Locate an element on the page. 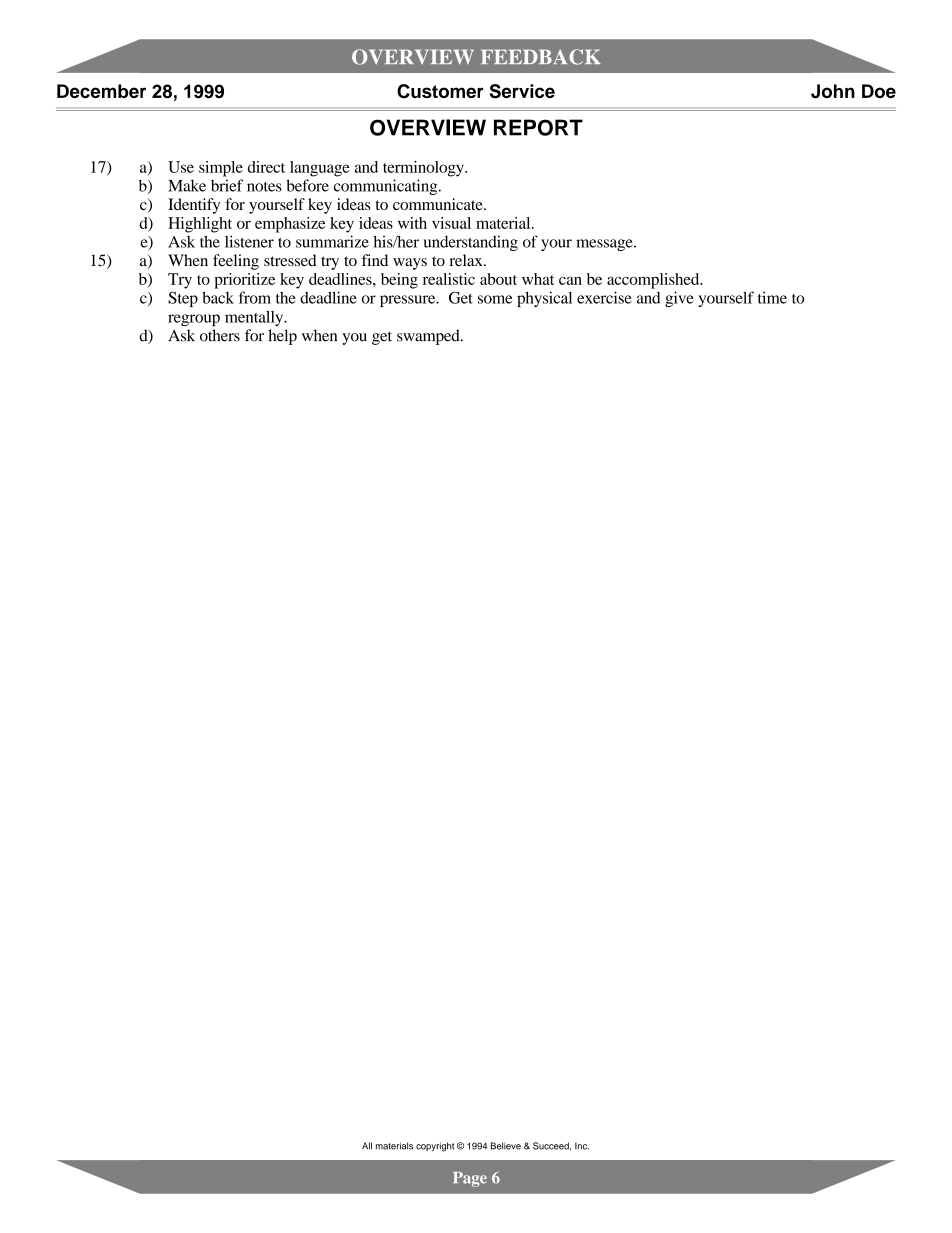 This image has width=952, height=1233. Use is located at coordinates (181, 167).
